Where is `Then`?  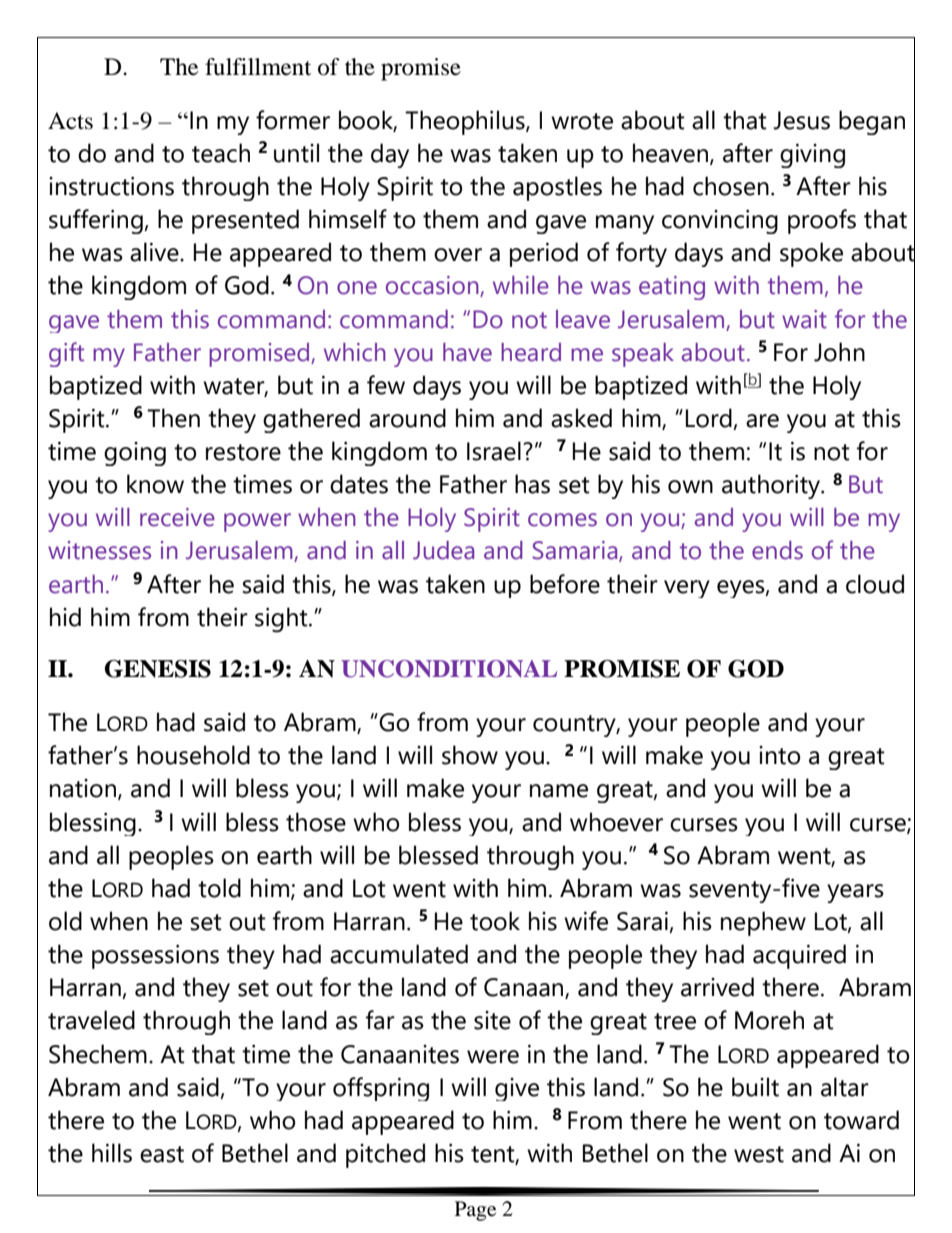
Then is located at coordinates (173, 418).
